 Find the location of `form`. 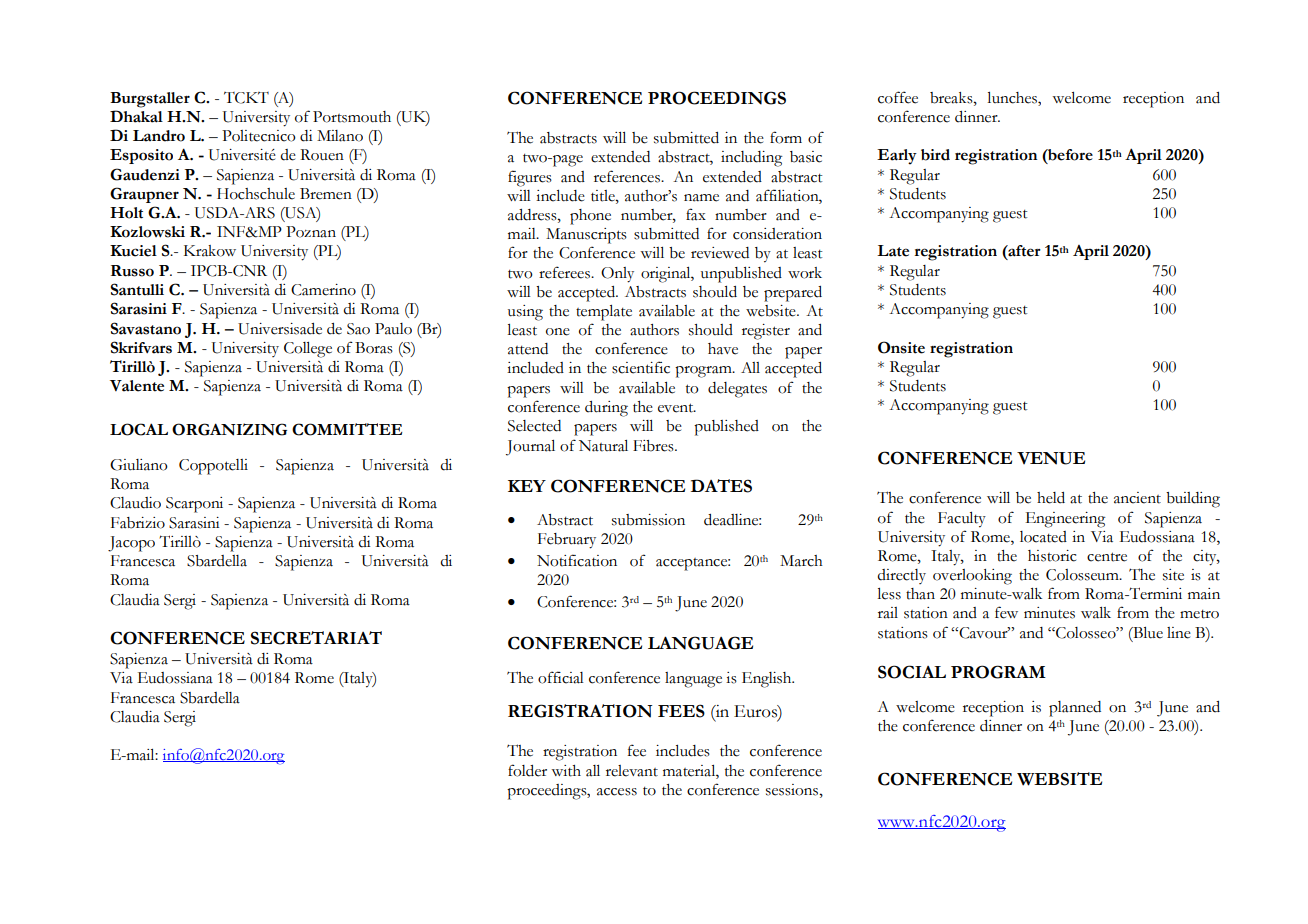

form is located at coordinates (786, 137).
